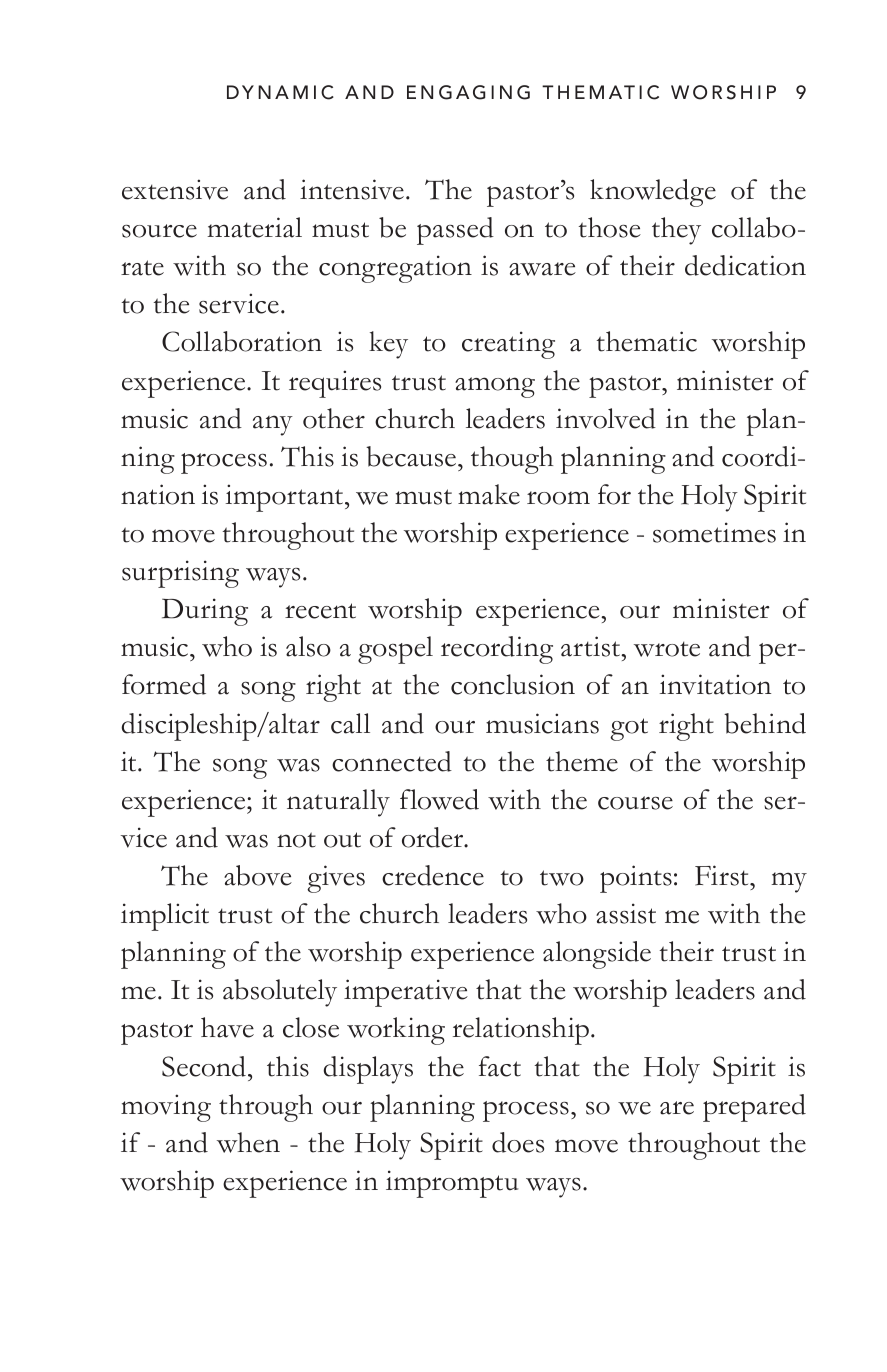 The image size is (887, 1372). Describe the element at coordinates (308, 646) in the document. I see `also` at that location.
